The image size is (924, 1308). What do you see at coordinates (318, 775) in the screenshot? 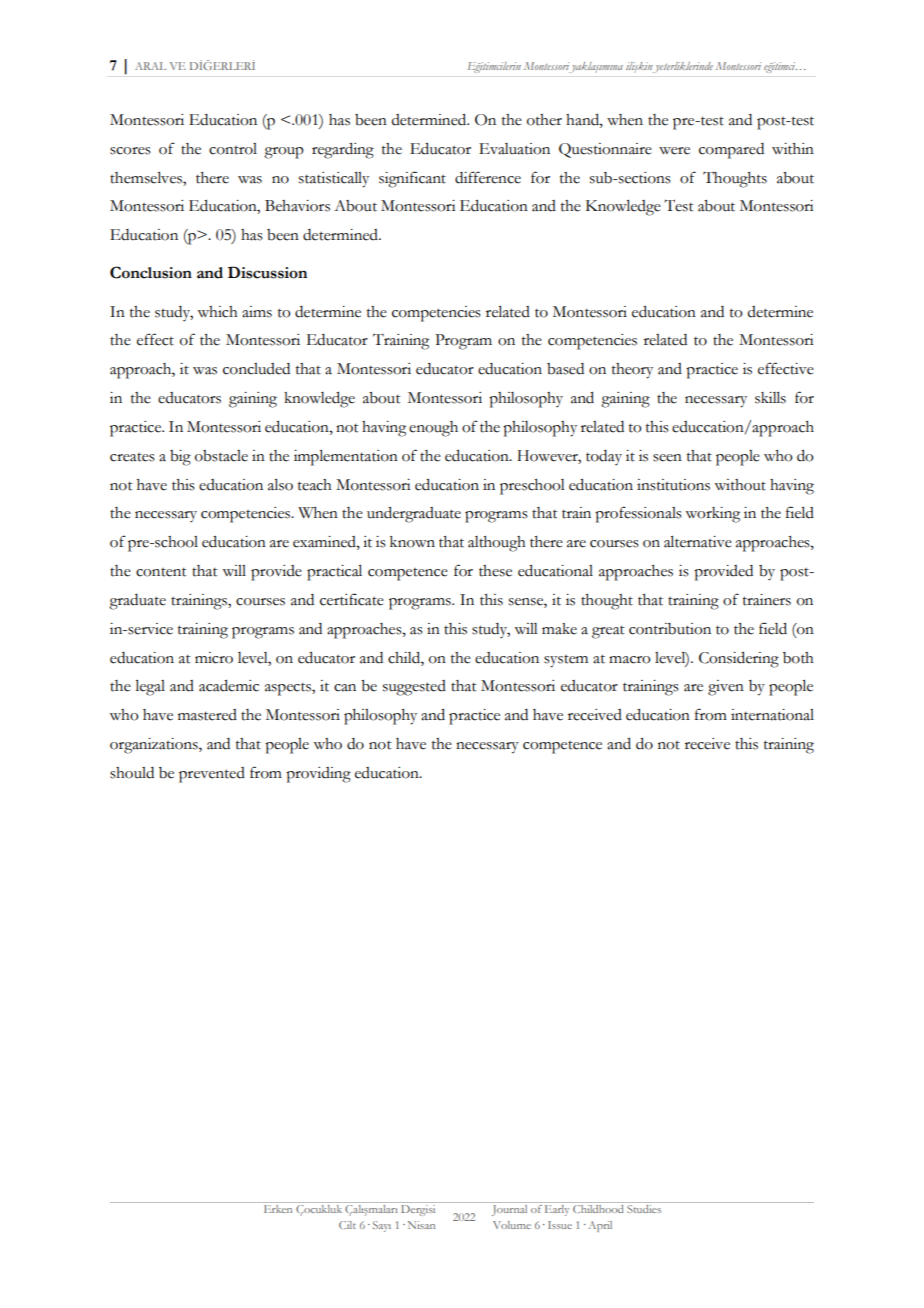
I see `providing` at bounding box center [318, 775].
